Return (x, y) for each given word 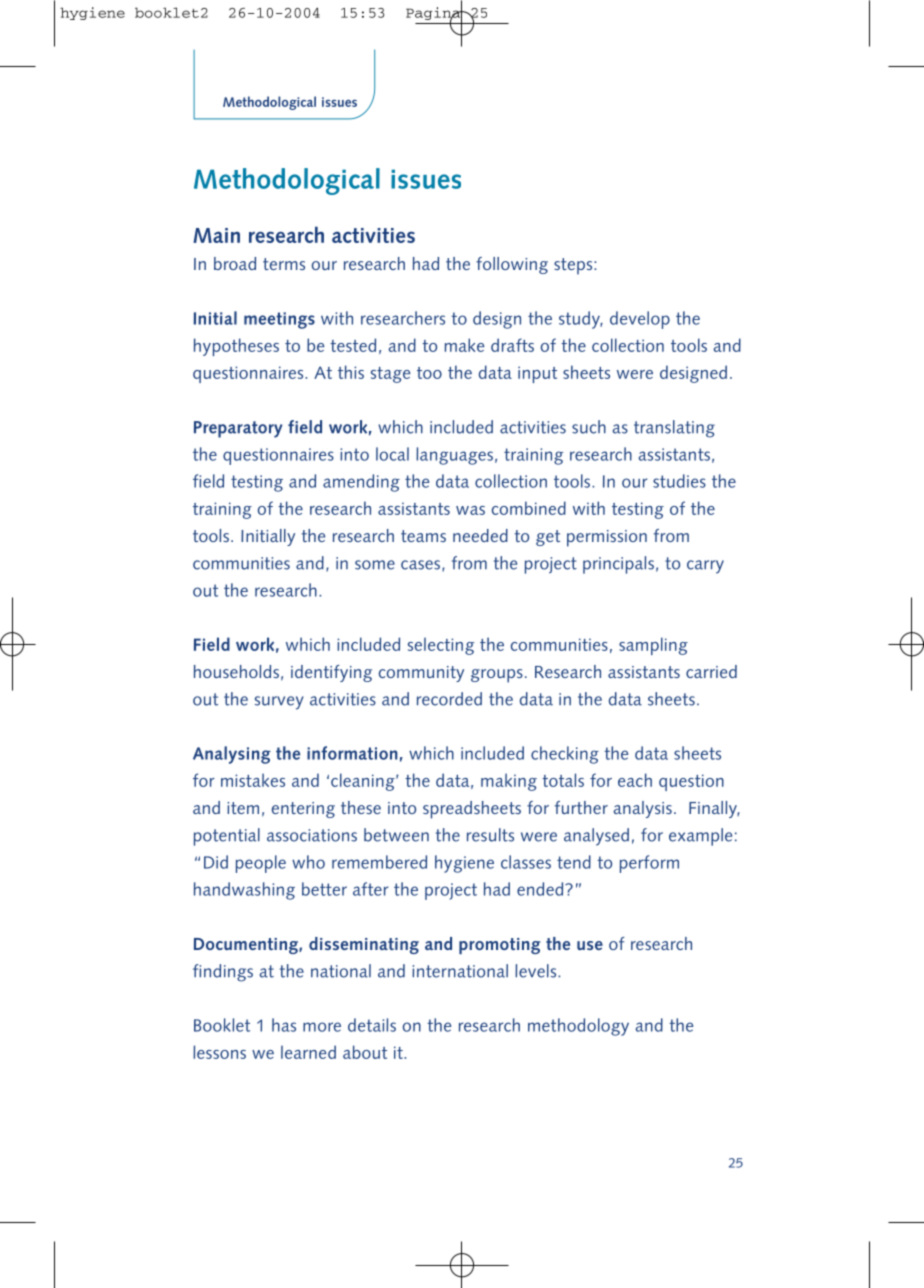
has (284, 1025)
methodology (578, 1027)
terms (284, 264)
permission (607, 538)
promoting (499, 946)
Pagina (434, 13)
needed (480, 535)
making (509, 782)
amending (361, 483)
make (464, 345)
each (635, 780)
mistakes (253, 780)
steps (574, 266)
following (512, 265)
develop (640, 320)
